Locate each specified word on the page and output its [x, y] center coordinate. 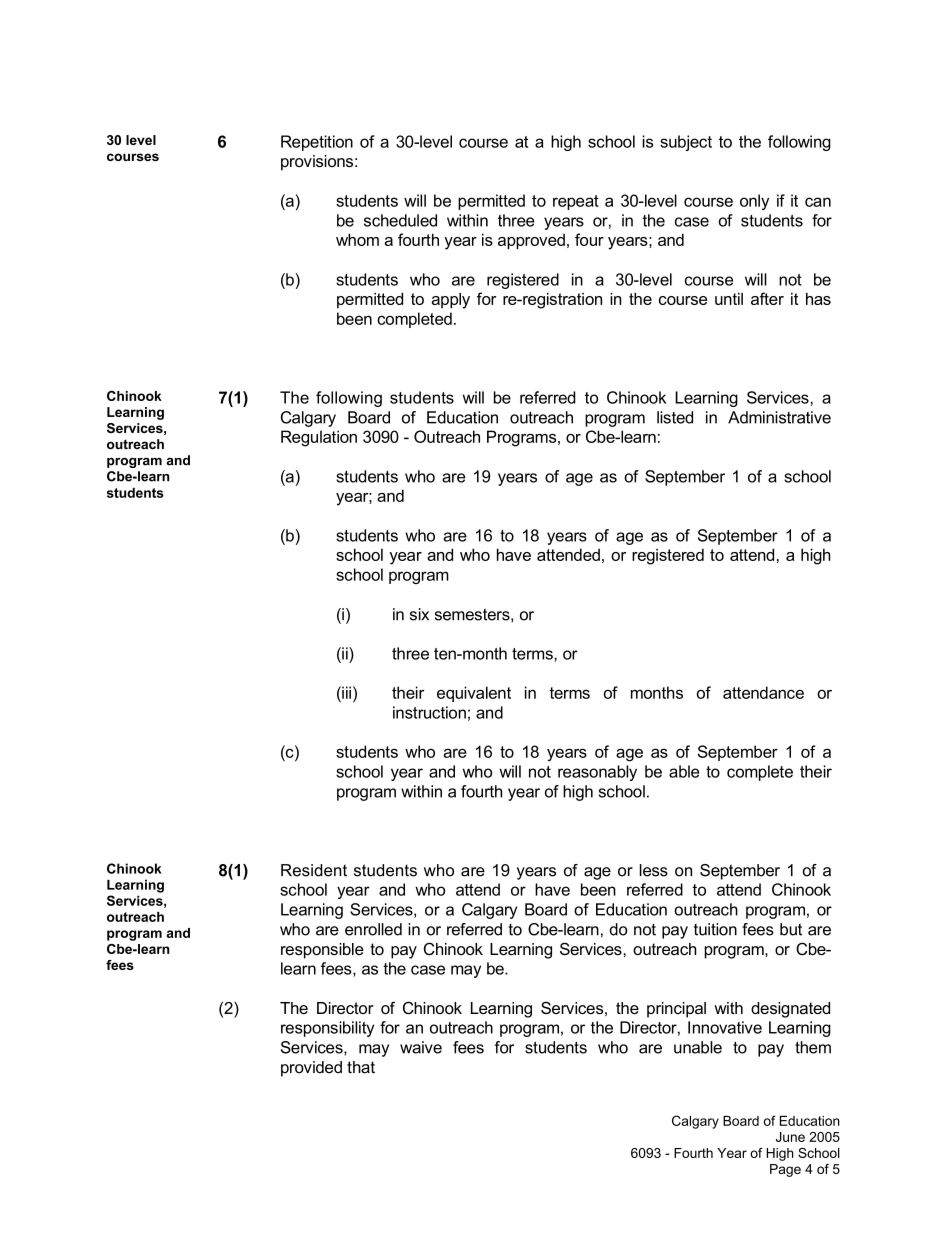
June [790, 1137]
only [754, 202]
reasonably [597, 773]
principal [676, 1010]
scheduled [400, 220]
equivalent [474, 694]
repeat [576, 202]
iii [345, 692]
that [361, 1067]
